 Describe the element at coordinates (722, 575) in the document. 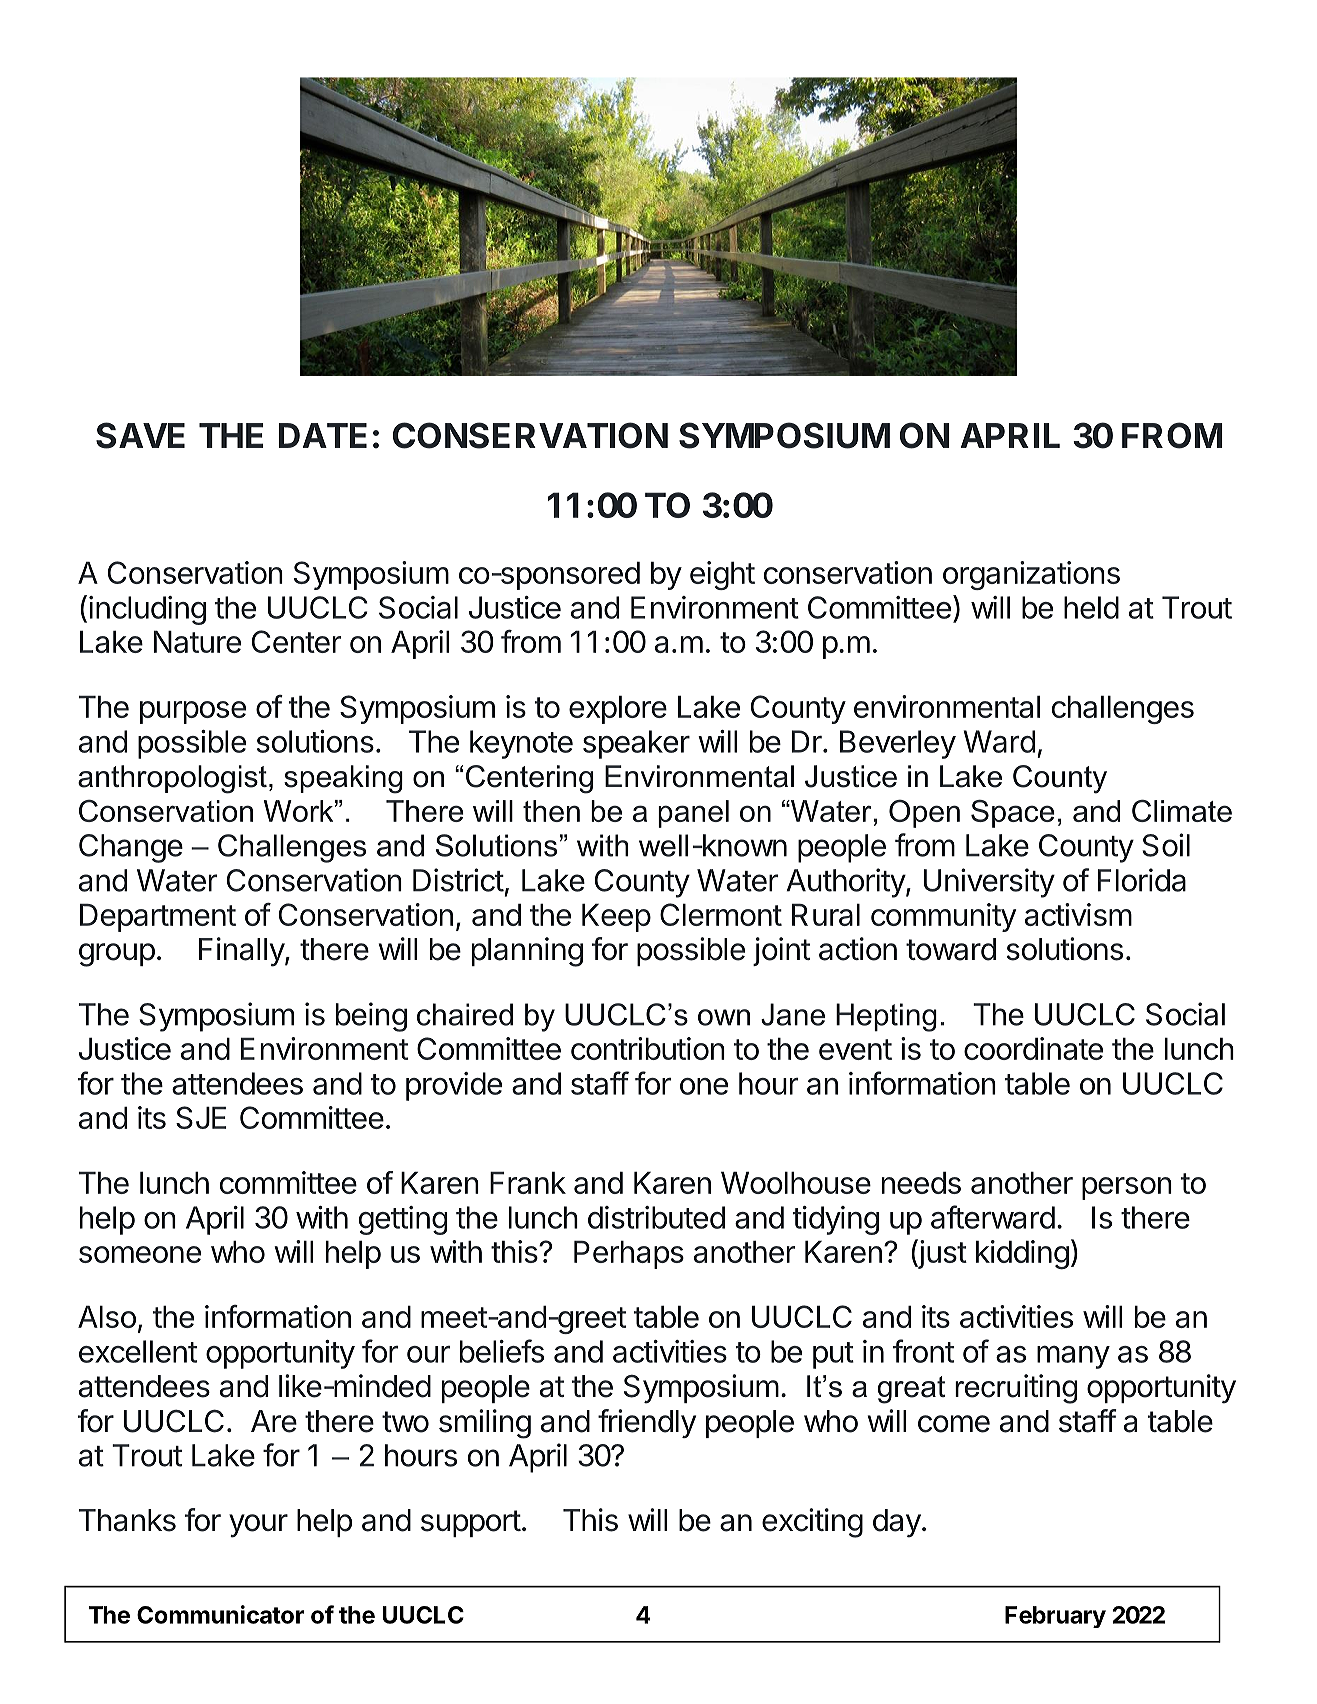

I see `eight` at that location.
